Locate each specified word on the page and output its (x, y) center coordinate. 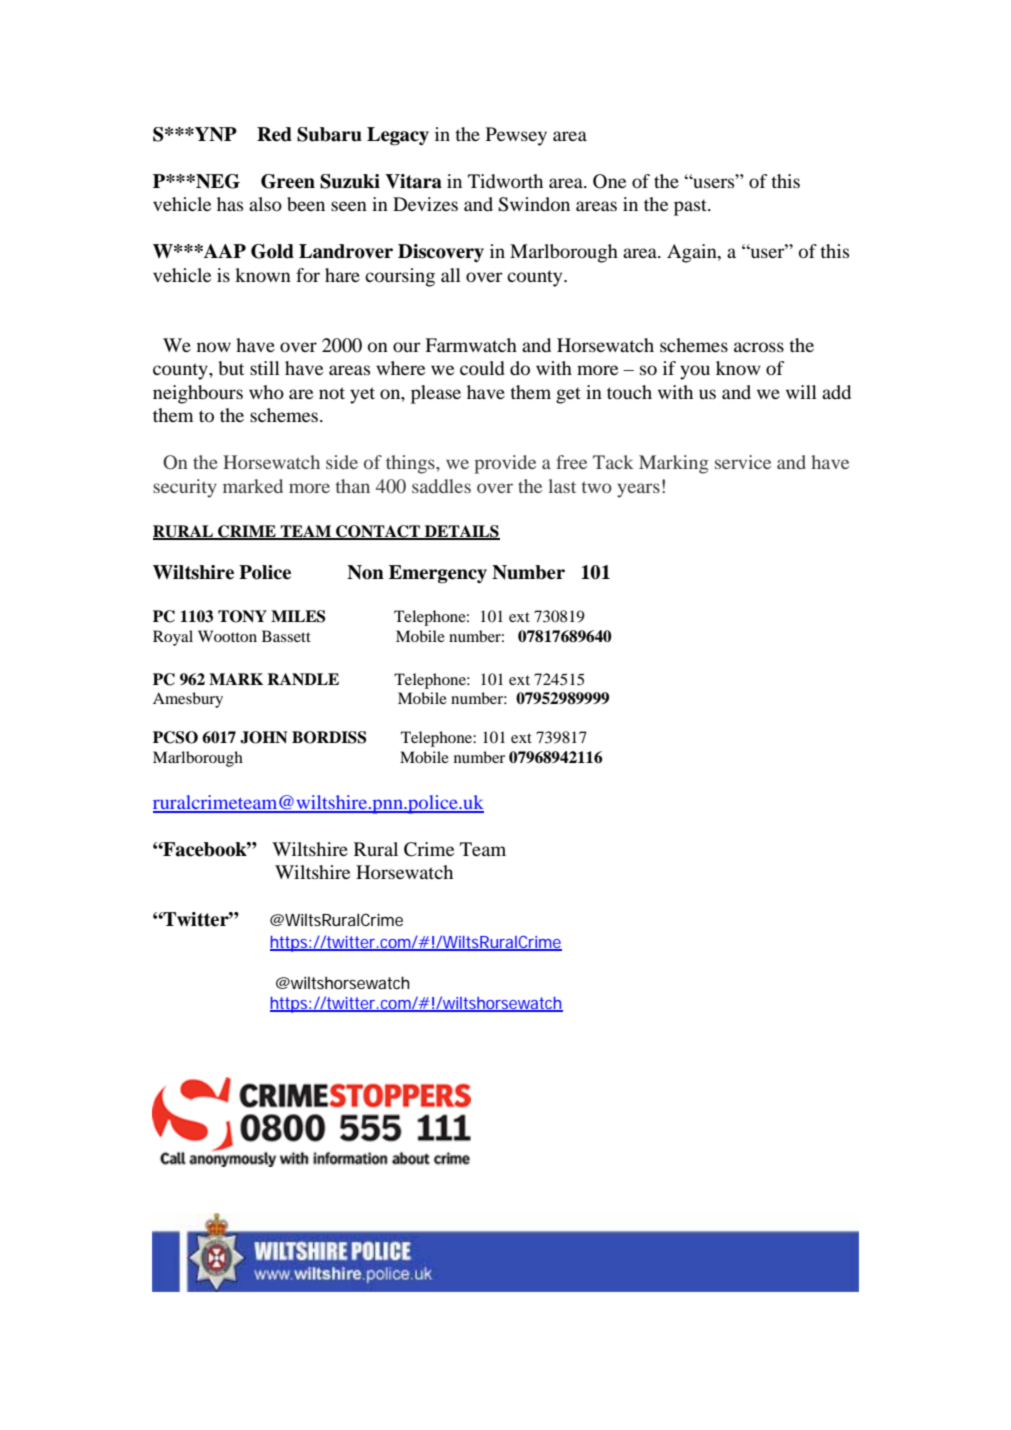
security (185, 488)
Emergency (438, 574)
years (638, 490)
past (691, 207)
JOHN (263, 737)
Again (693, 253)
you (695, 372)
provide (505, 464)
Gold (272, 251)
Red (274, 134)
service (743, 462)
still (265, 368)
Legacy (398, 136)
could (482, 368)
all (451, 275)
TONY (242, 616)
